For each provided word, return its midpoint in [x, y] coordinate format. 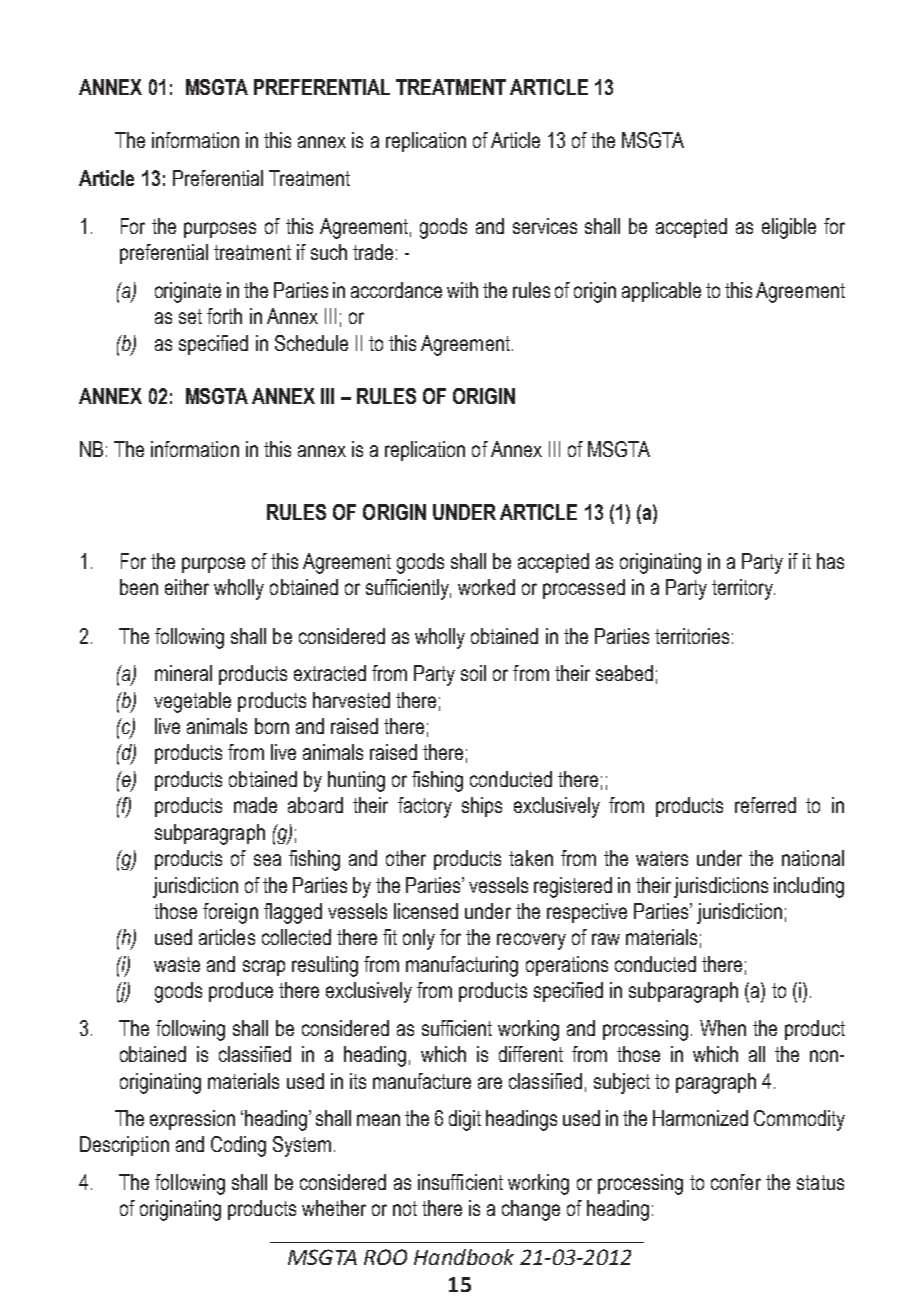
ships [482, 807]
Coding [238, 1146]
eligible [789, 228]
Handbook [464, 1257]
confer [736, 1182]
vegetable [192, 702]
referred [765, 805]
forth [224, 316]
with [462, 290]
